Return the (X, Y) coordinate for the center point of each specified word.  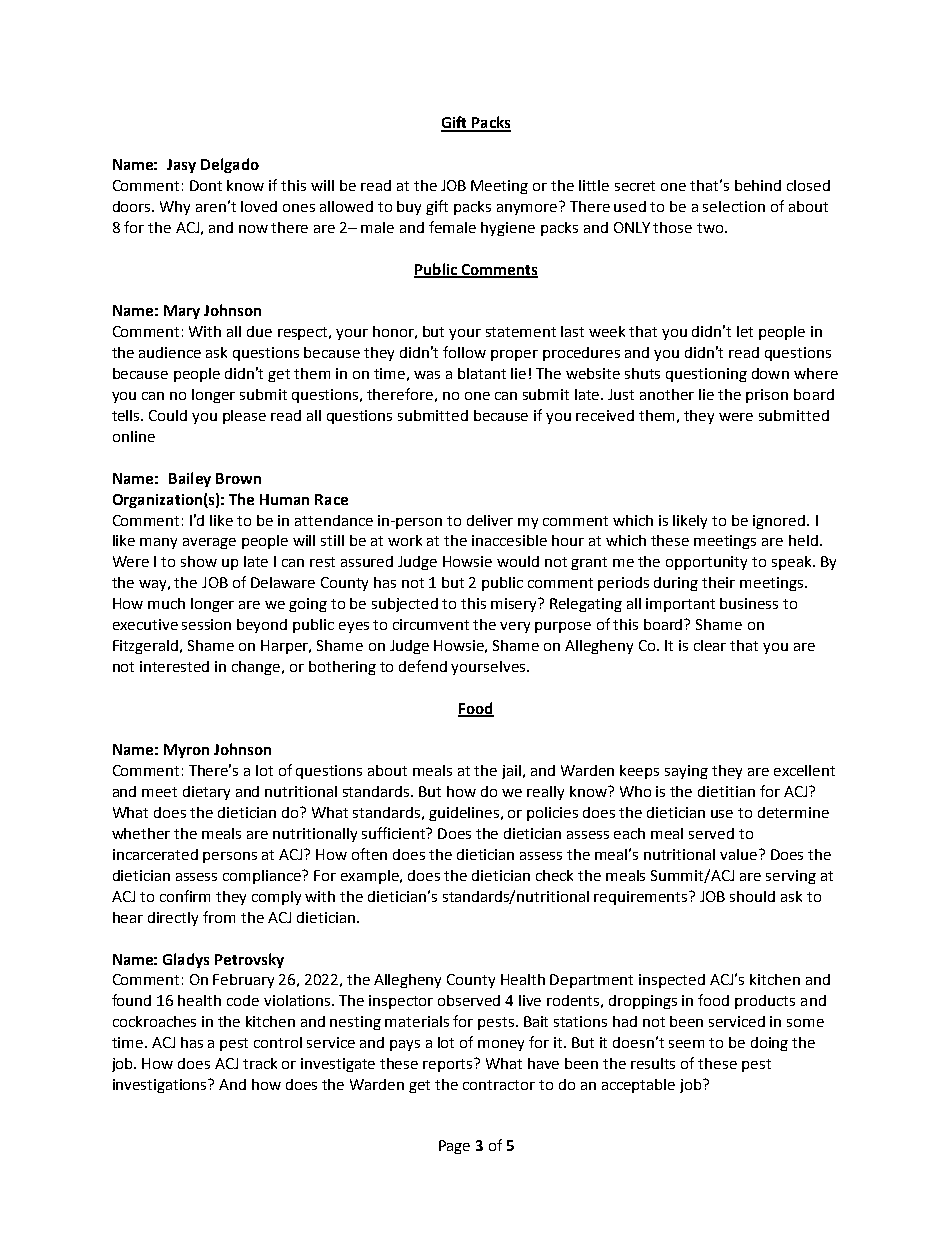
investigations (161, 1086)
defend (423, 666)
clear (710, 645)
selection (734, 206)
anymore (528, 208)
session (206, 624)
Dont (206, 185)
